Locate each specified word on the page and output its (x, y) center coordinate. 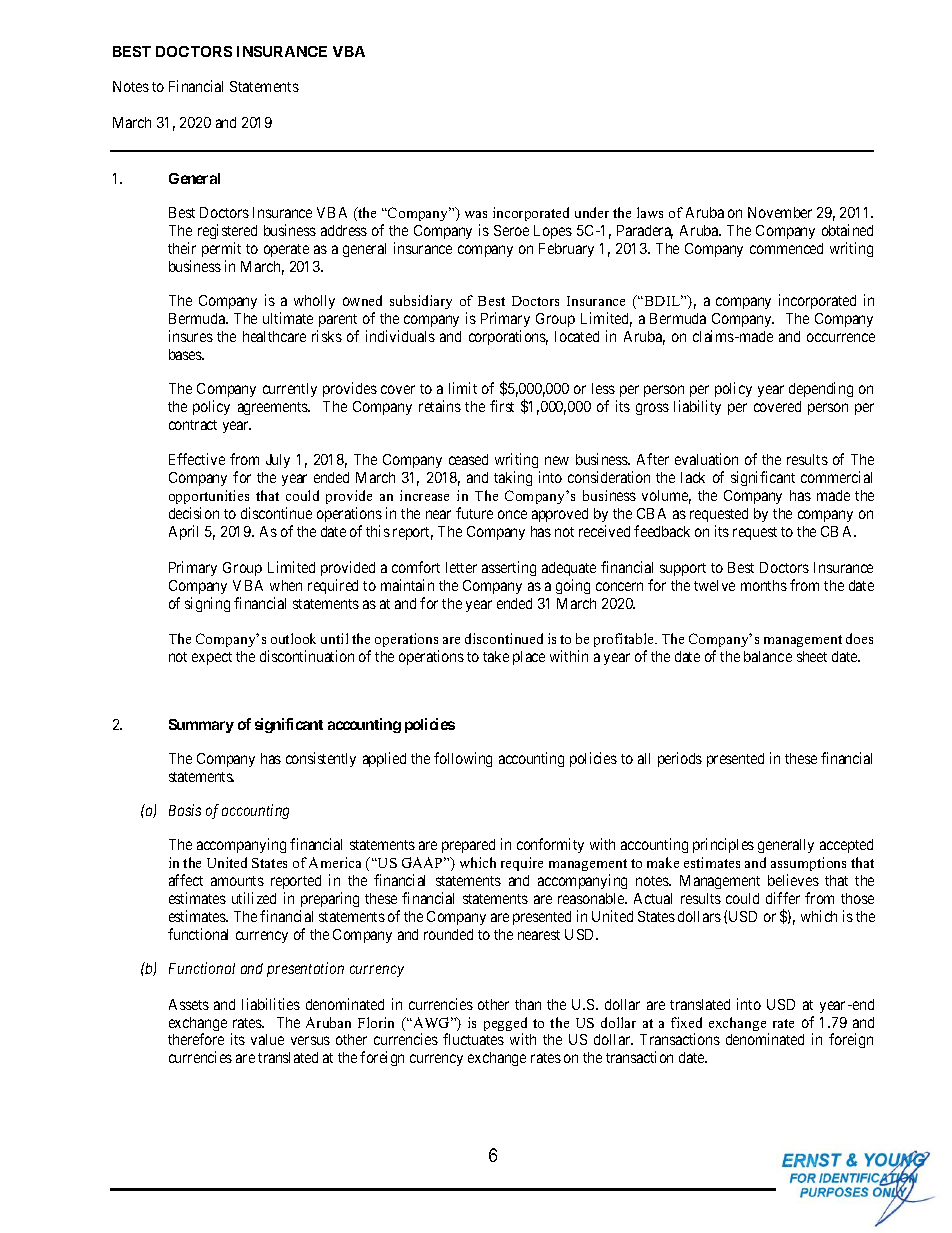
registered (227, 233)
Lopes (553, 232)
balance (768, 656)
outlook (293, 638)
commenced (786, 248)
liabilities (271, 1004)
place (529, 658)
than (528, 1004)
